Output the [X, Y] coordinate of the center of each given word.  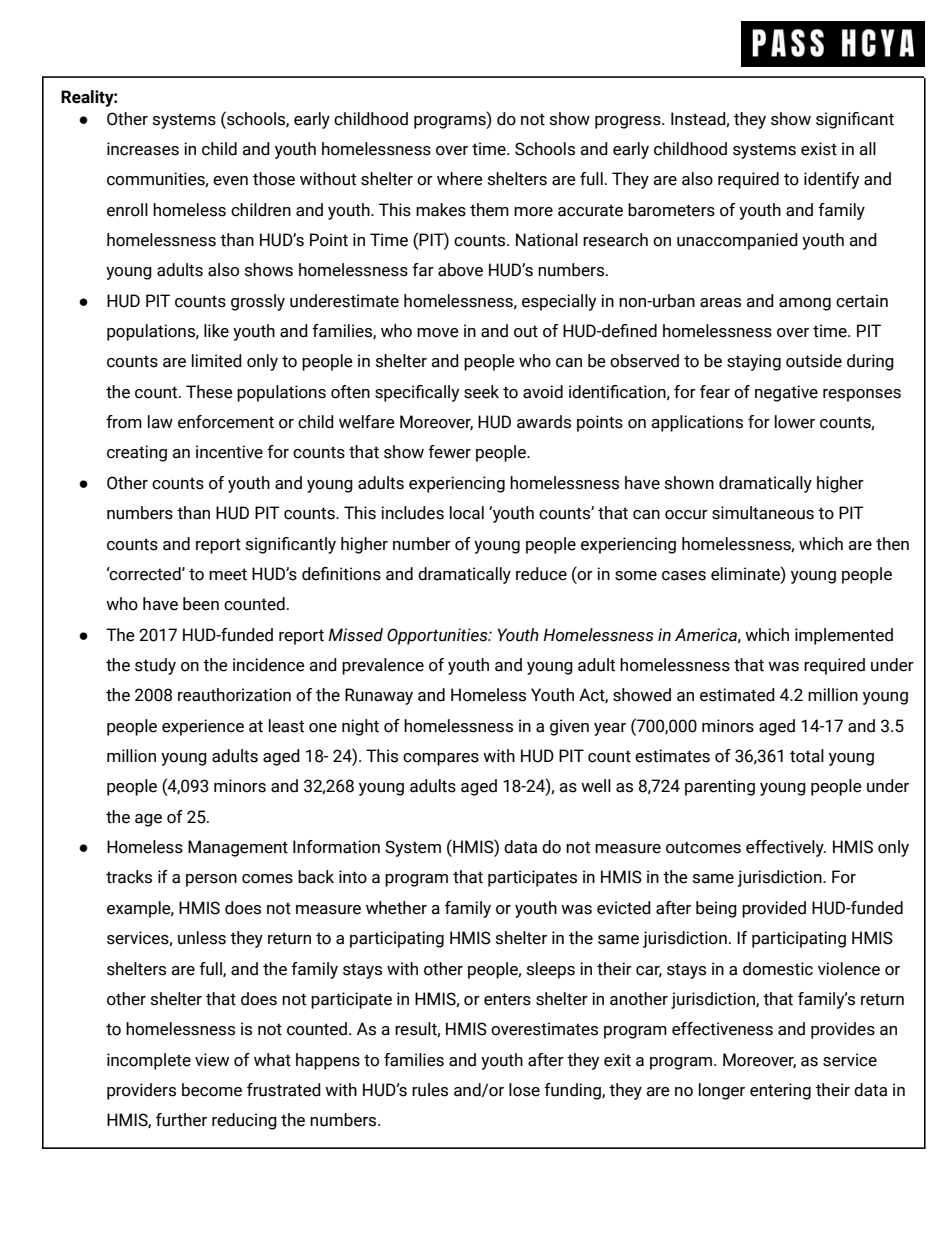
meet [228, 574]
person [211, 880]
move [438, 333]
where [460, 179]
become [212, 1090]
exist [819, 149]
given [569, 727]
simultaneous [763, 513]
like [216, 331]
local [467, 513]
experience [203, 727]
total [807, 756]
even [230, 181]
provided [774, 909]
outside [814, 361]
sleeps [551, 970]
